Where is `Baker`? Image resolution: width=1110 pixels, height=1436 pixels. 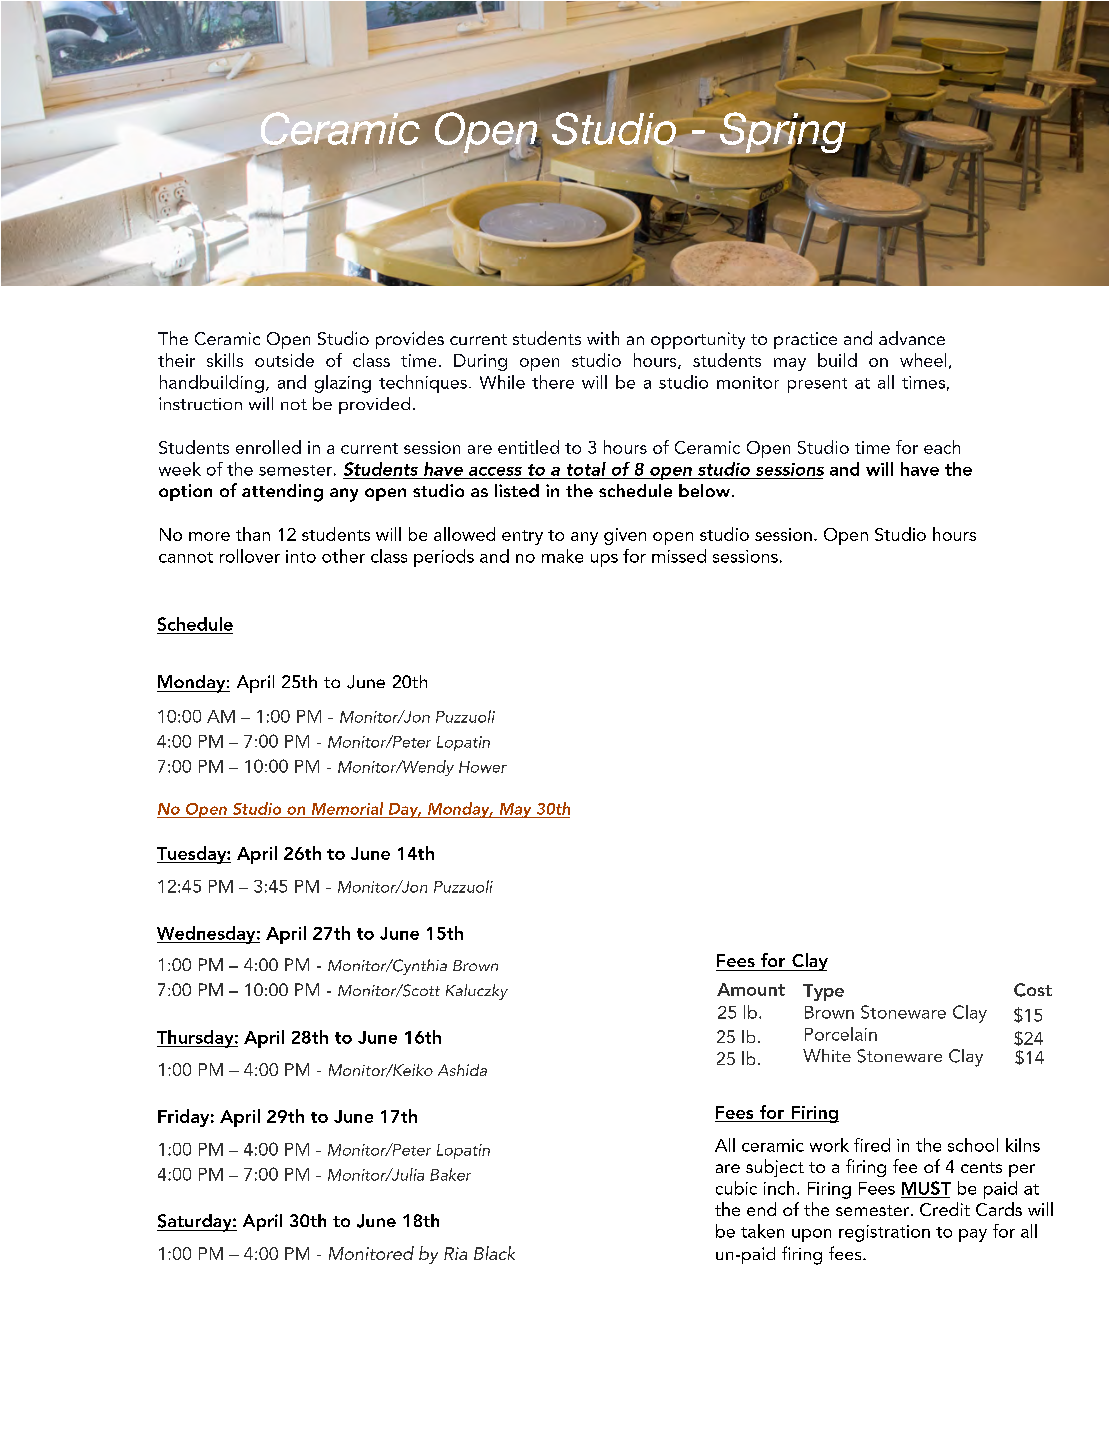 Baker is located at coordinates (450, 1174).
